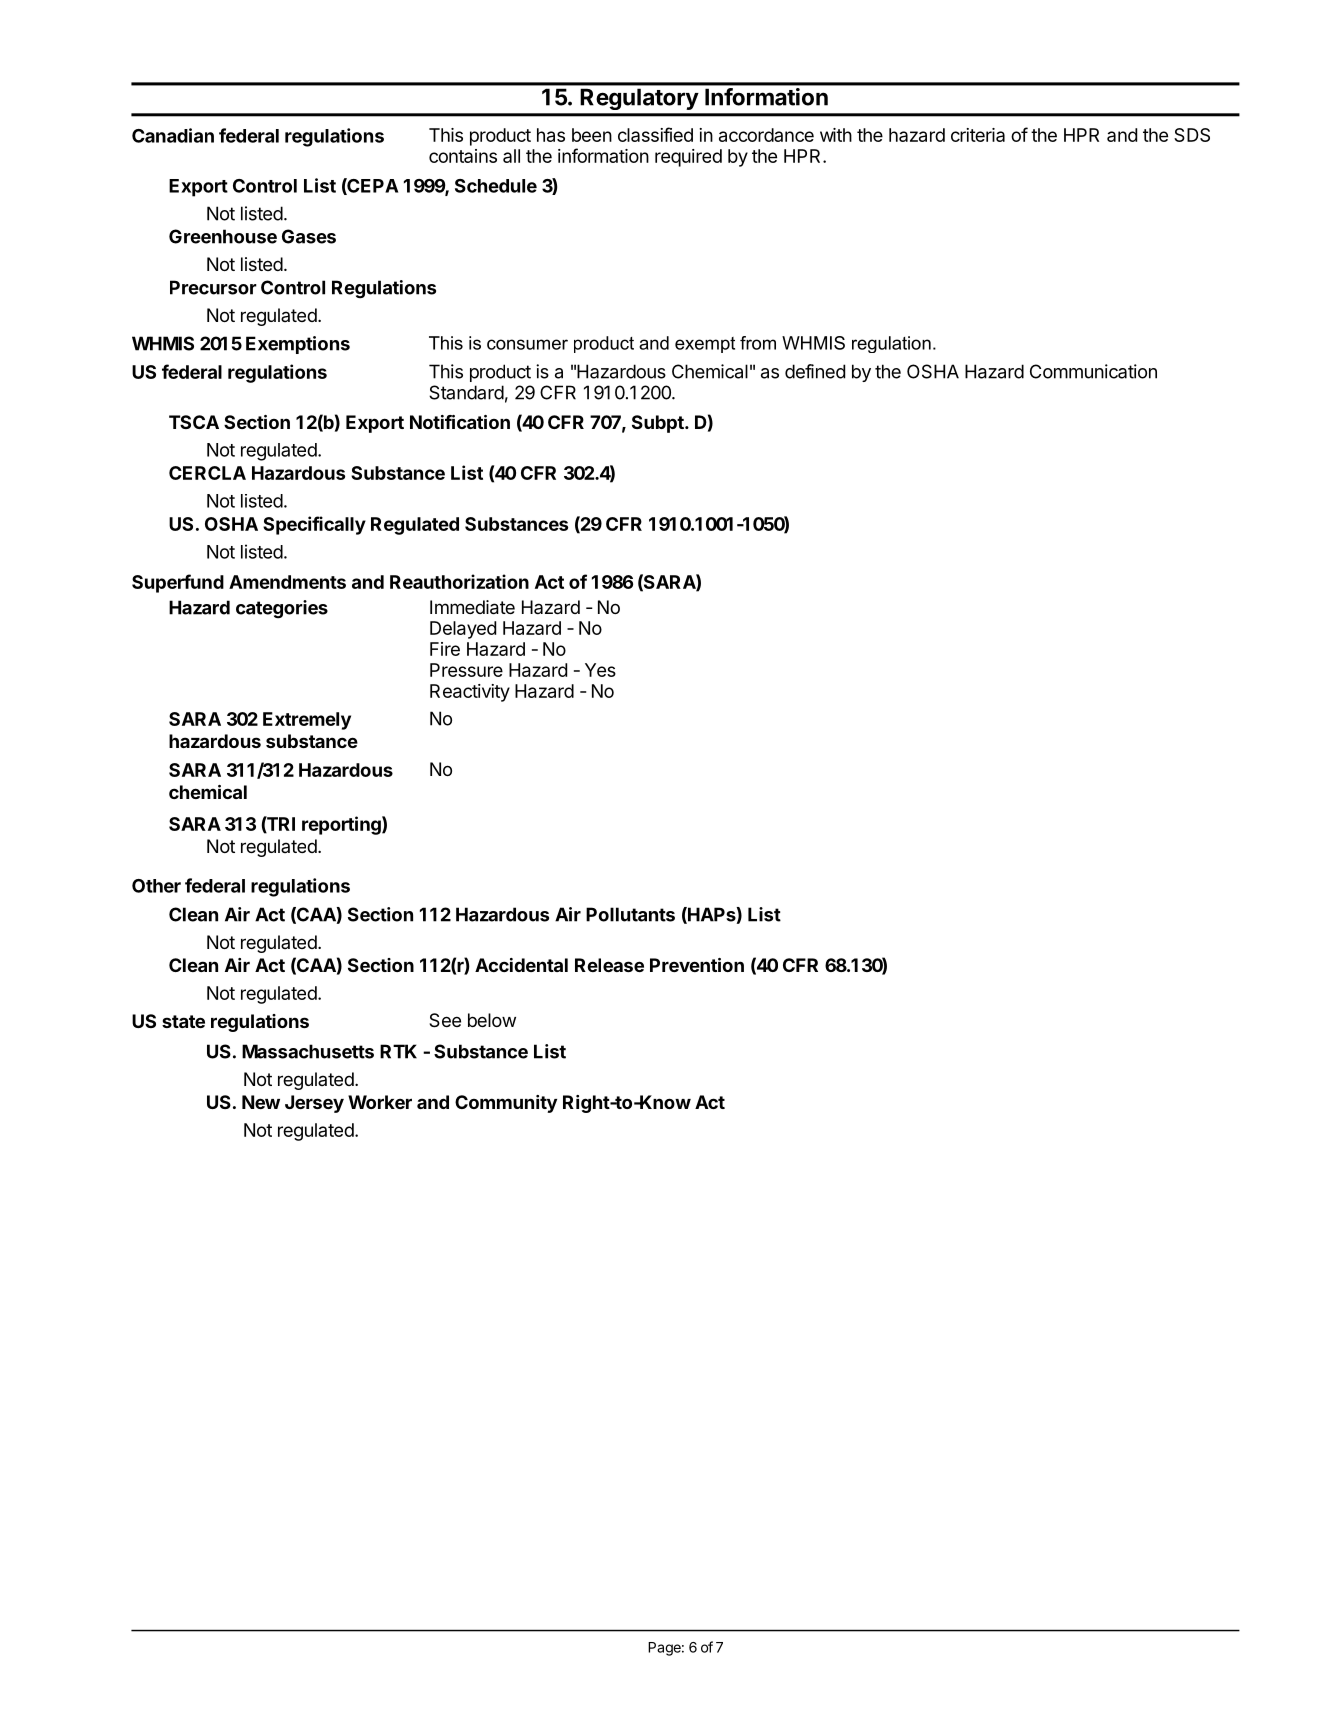 The width and height of the screenshot is (1342, 1736). What do you see at coordinates (688, 158) in the screenshot?
I see `required` at bounding box center [688, 158].
